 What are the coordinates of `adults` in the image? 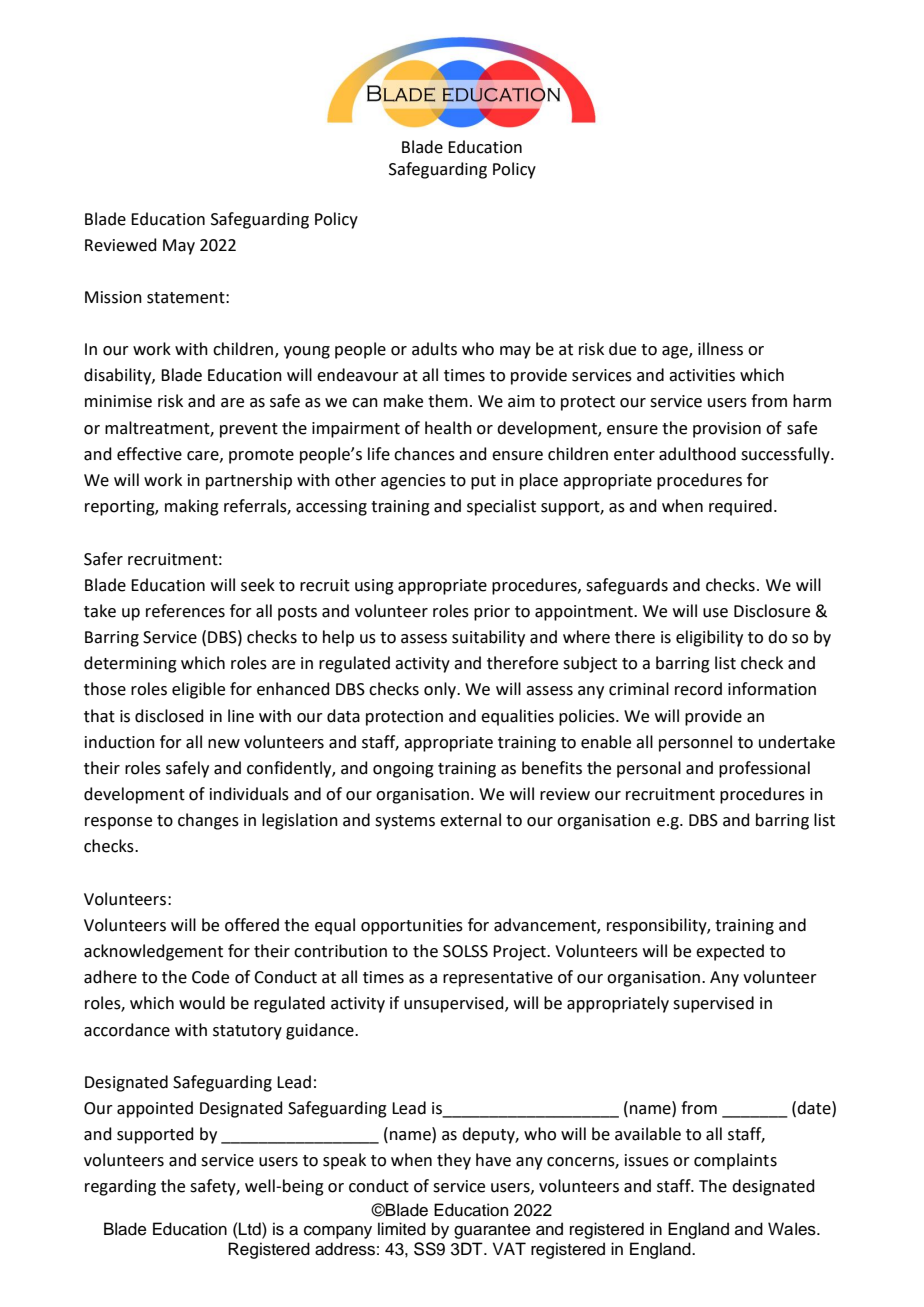 It's located at (434, 349).
